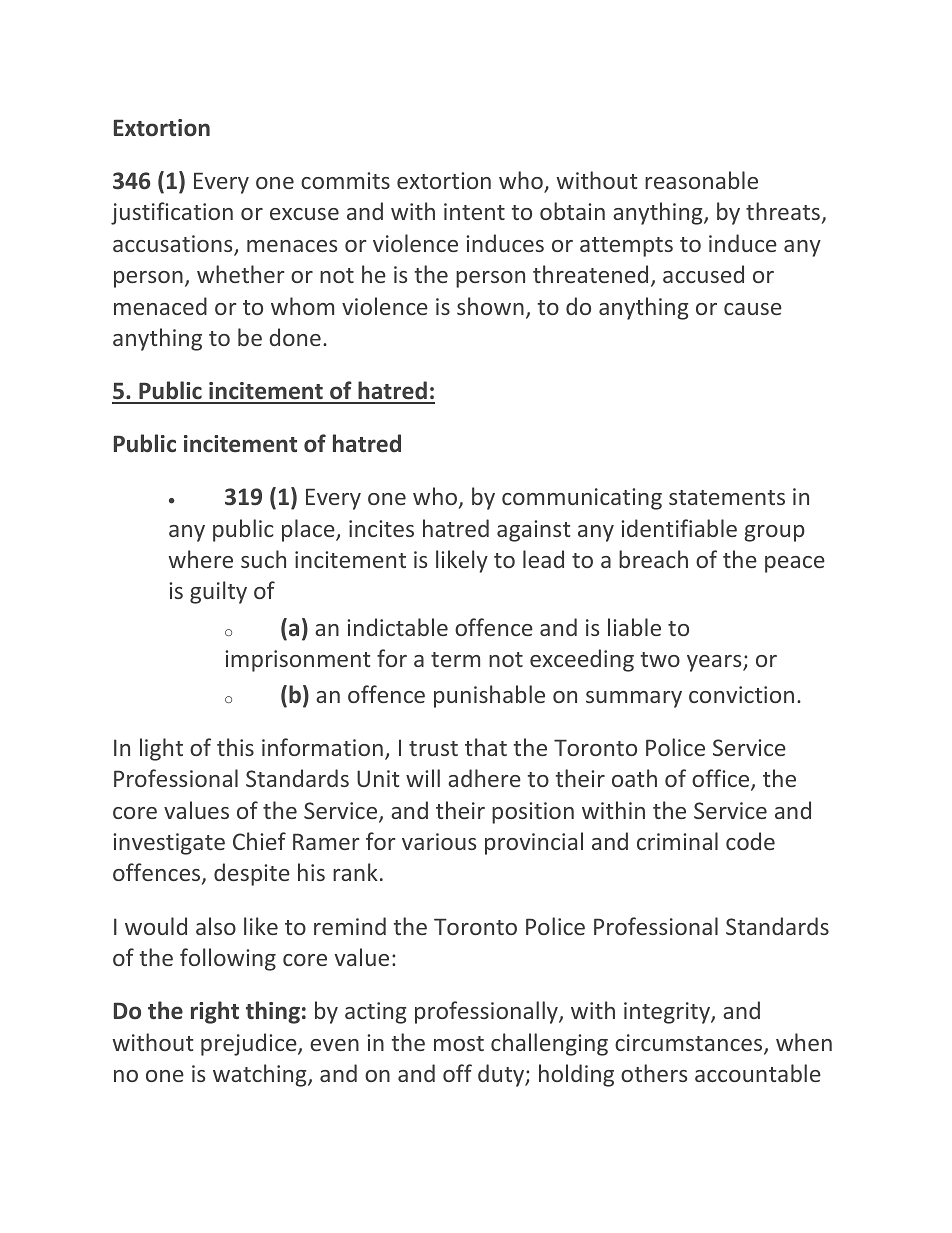  Describe the element at coordinates (474, 211) in the document. I see `intent` at that location.
